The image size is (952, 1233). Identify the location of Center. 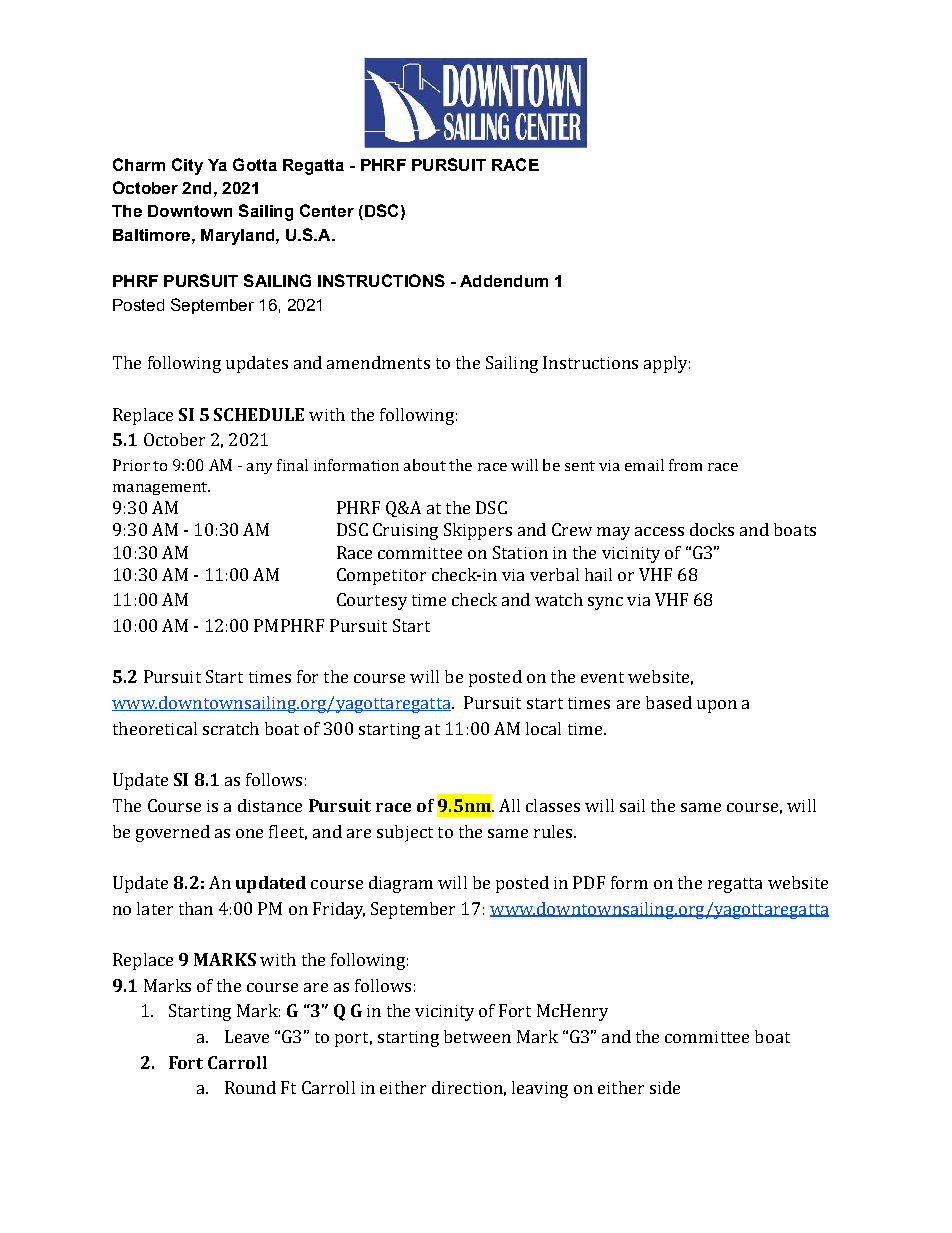
(327, 210).
